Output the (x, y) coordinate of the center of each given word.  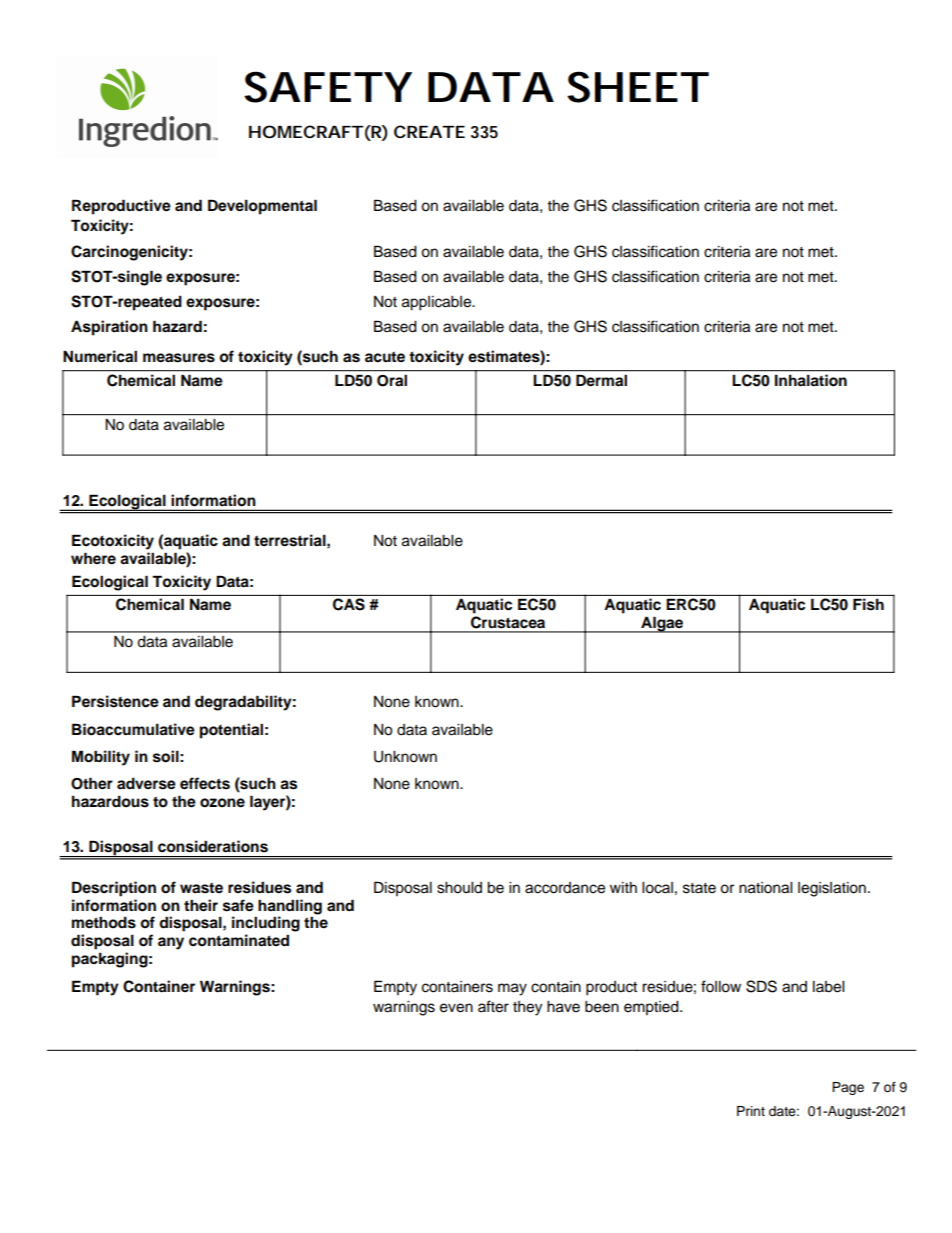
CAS (349, 604)
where (93, 558)
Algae (662, 624)
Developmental (262, 207)
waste (201, 888)
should (459, 888)
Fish (868, 604)
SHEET (635, 87)
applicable (438, 303)
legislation (832, 889)
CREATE (429, 131)
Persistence (115, 701)
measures (179, 358)
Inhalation (811, 380)
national (765, 888)
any (171, 943)
